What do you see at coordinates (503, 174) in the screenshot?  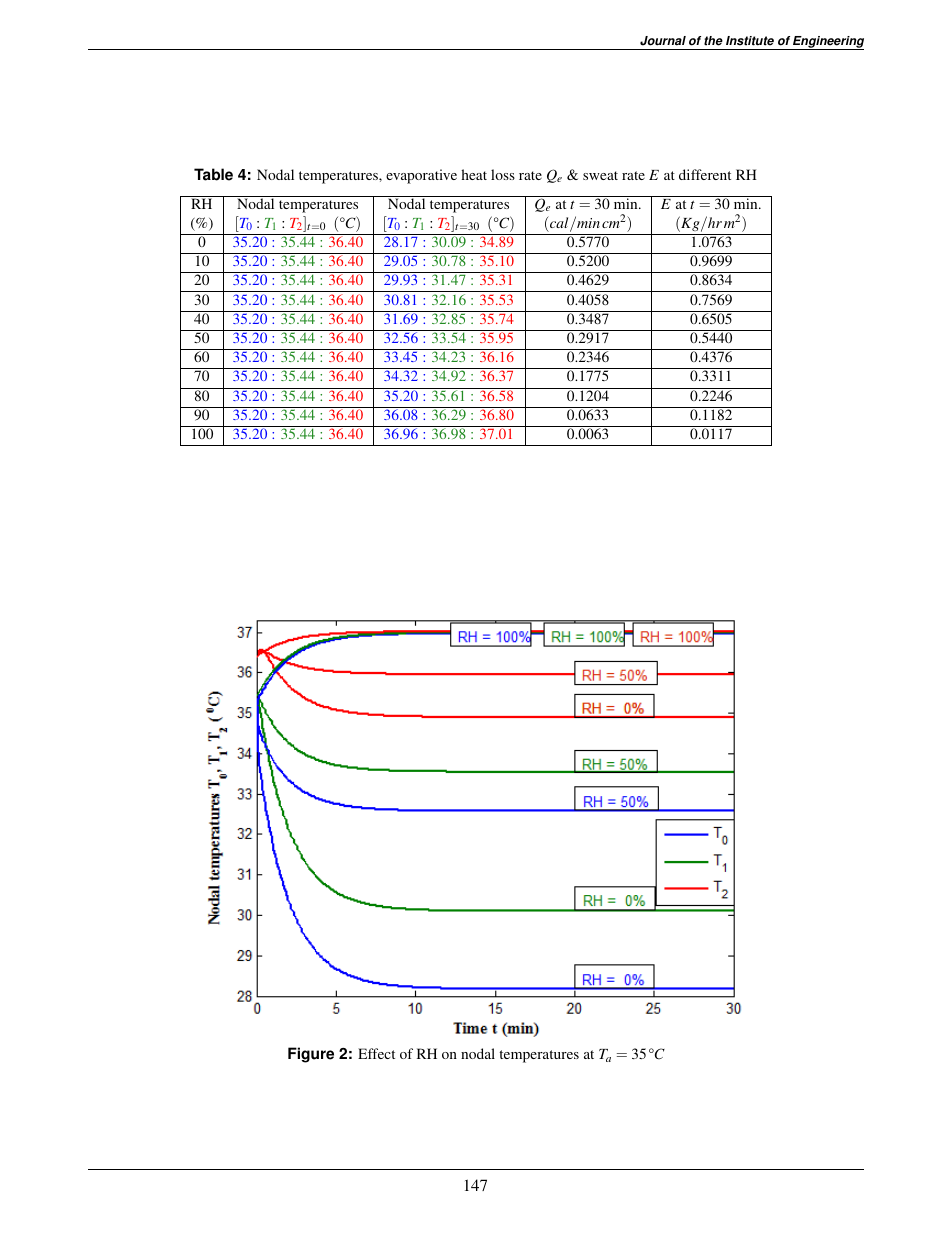 I see `loss` at bounding box center [503, 174].
